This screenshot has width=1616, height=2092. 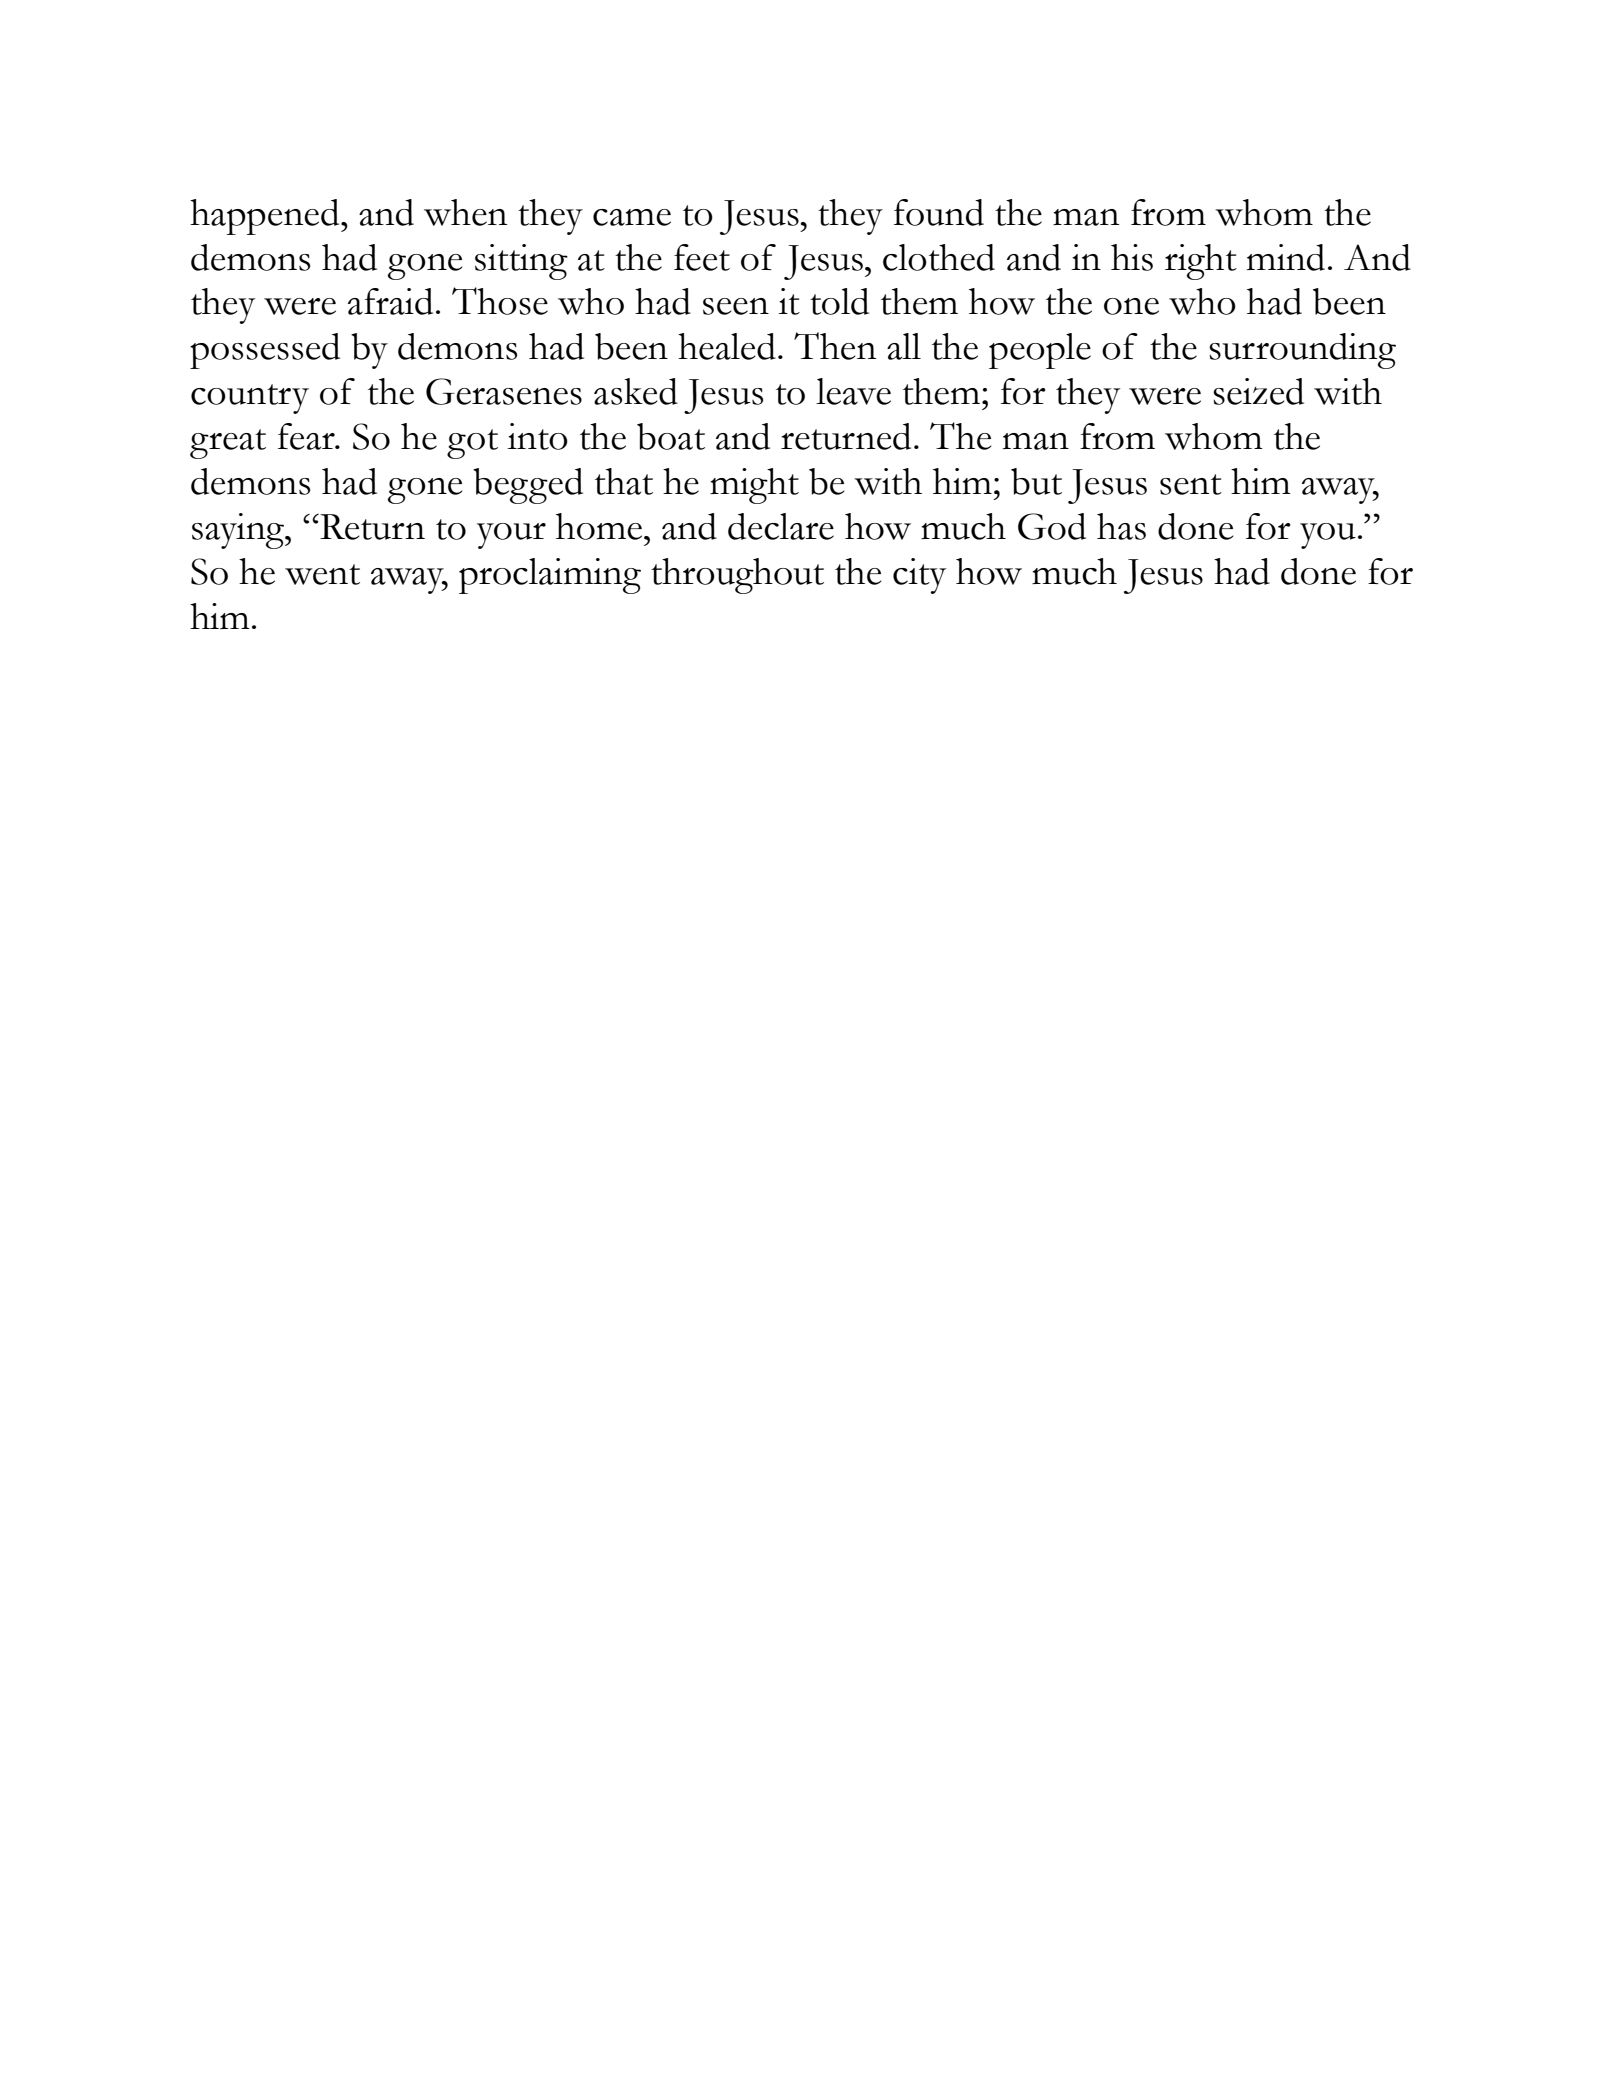 What do you see at coordinates (322, 574) in the screenshot?
I see `went` at bounding box center [322, 574].
